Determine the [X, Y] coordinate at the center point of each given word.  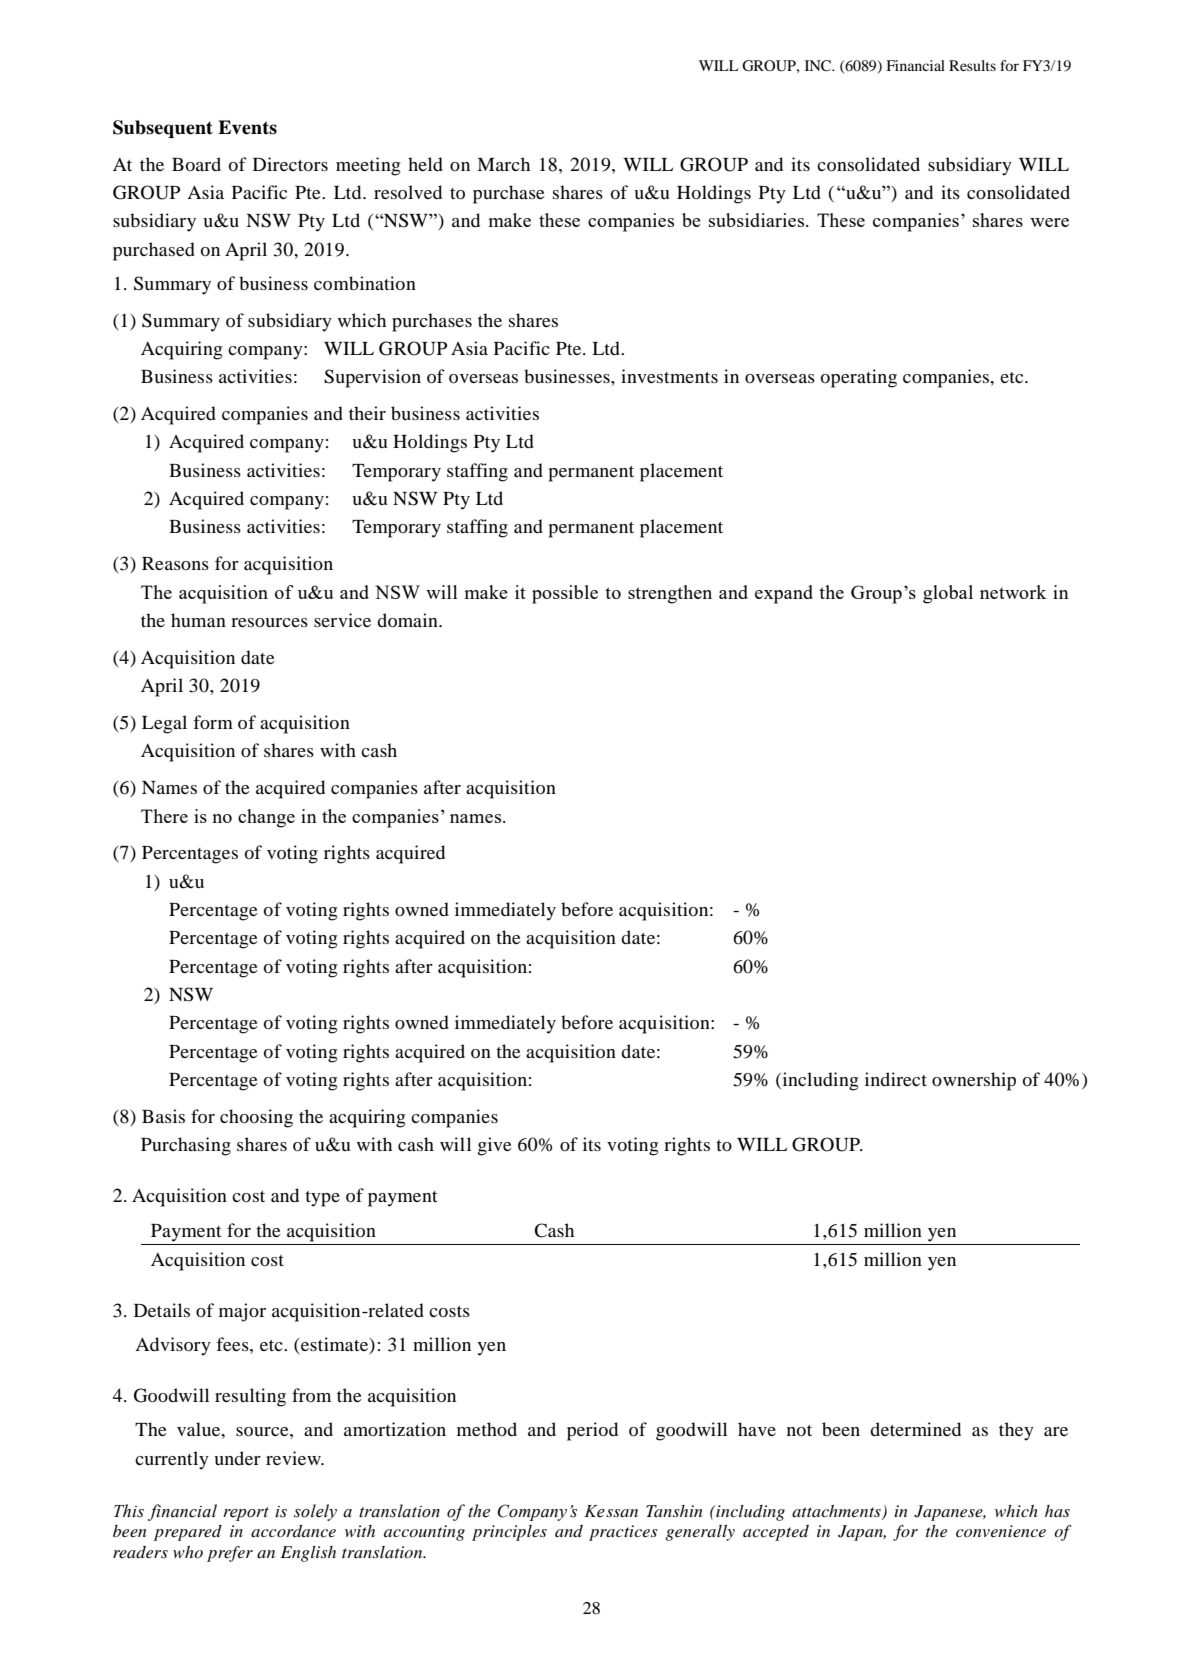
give [495, 1146]
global [948, 594]
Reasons [175, 563]
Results [972, 65]
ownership [974, 1081]
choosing [256, 1118]
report [246, 1514]
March [503, 164]
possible [565, 594]
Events [247, 127]
